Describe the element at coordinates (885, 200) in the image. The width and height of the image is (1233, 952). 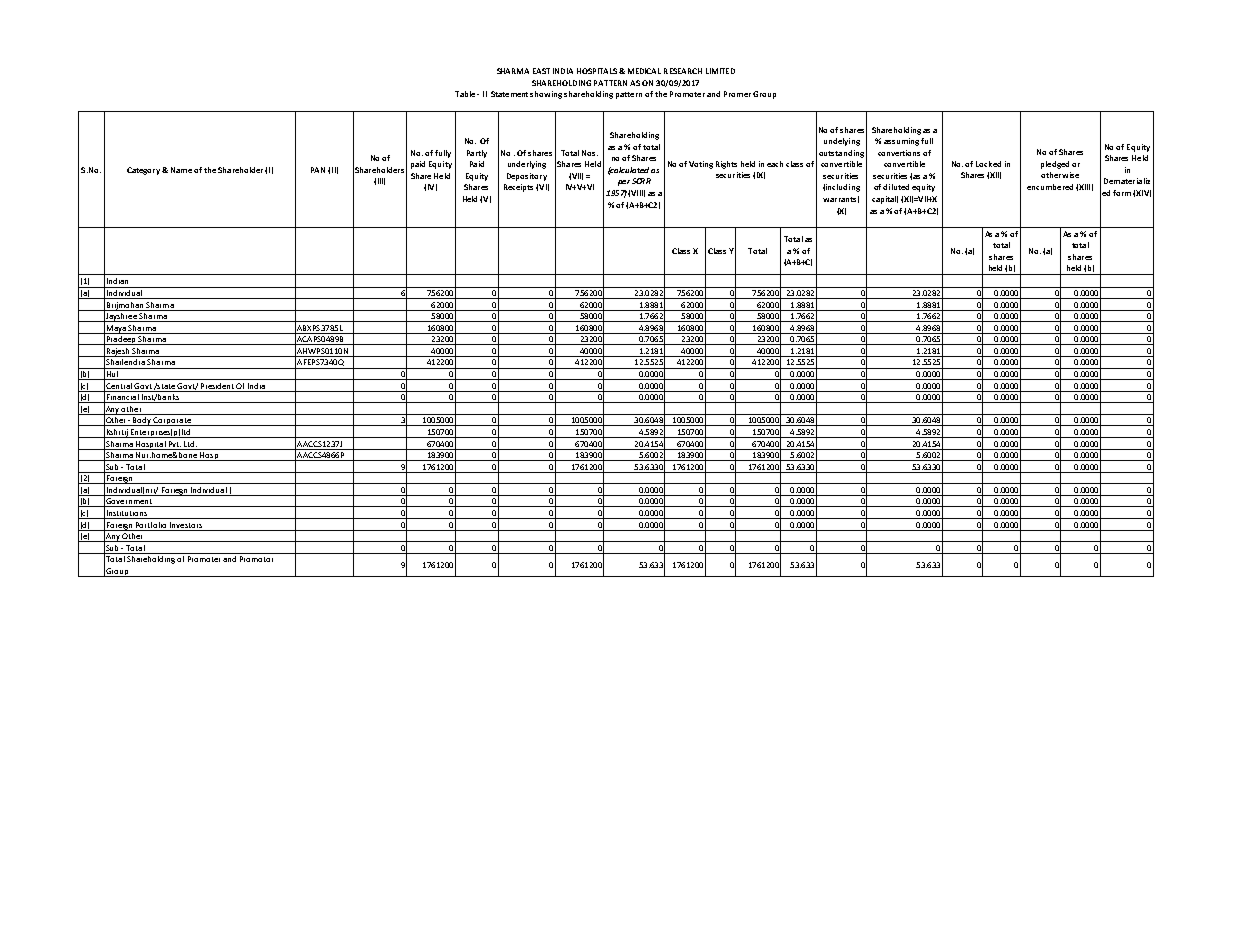
I see `capital` at that location.
